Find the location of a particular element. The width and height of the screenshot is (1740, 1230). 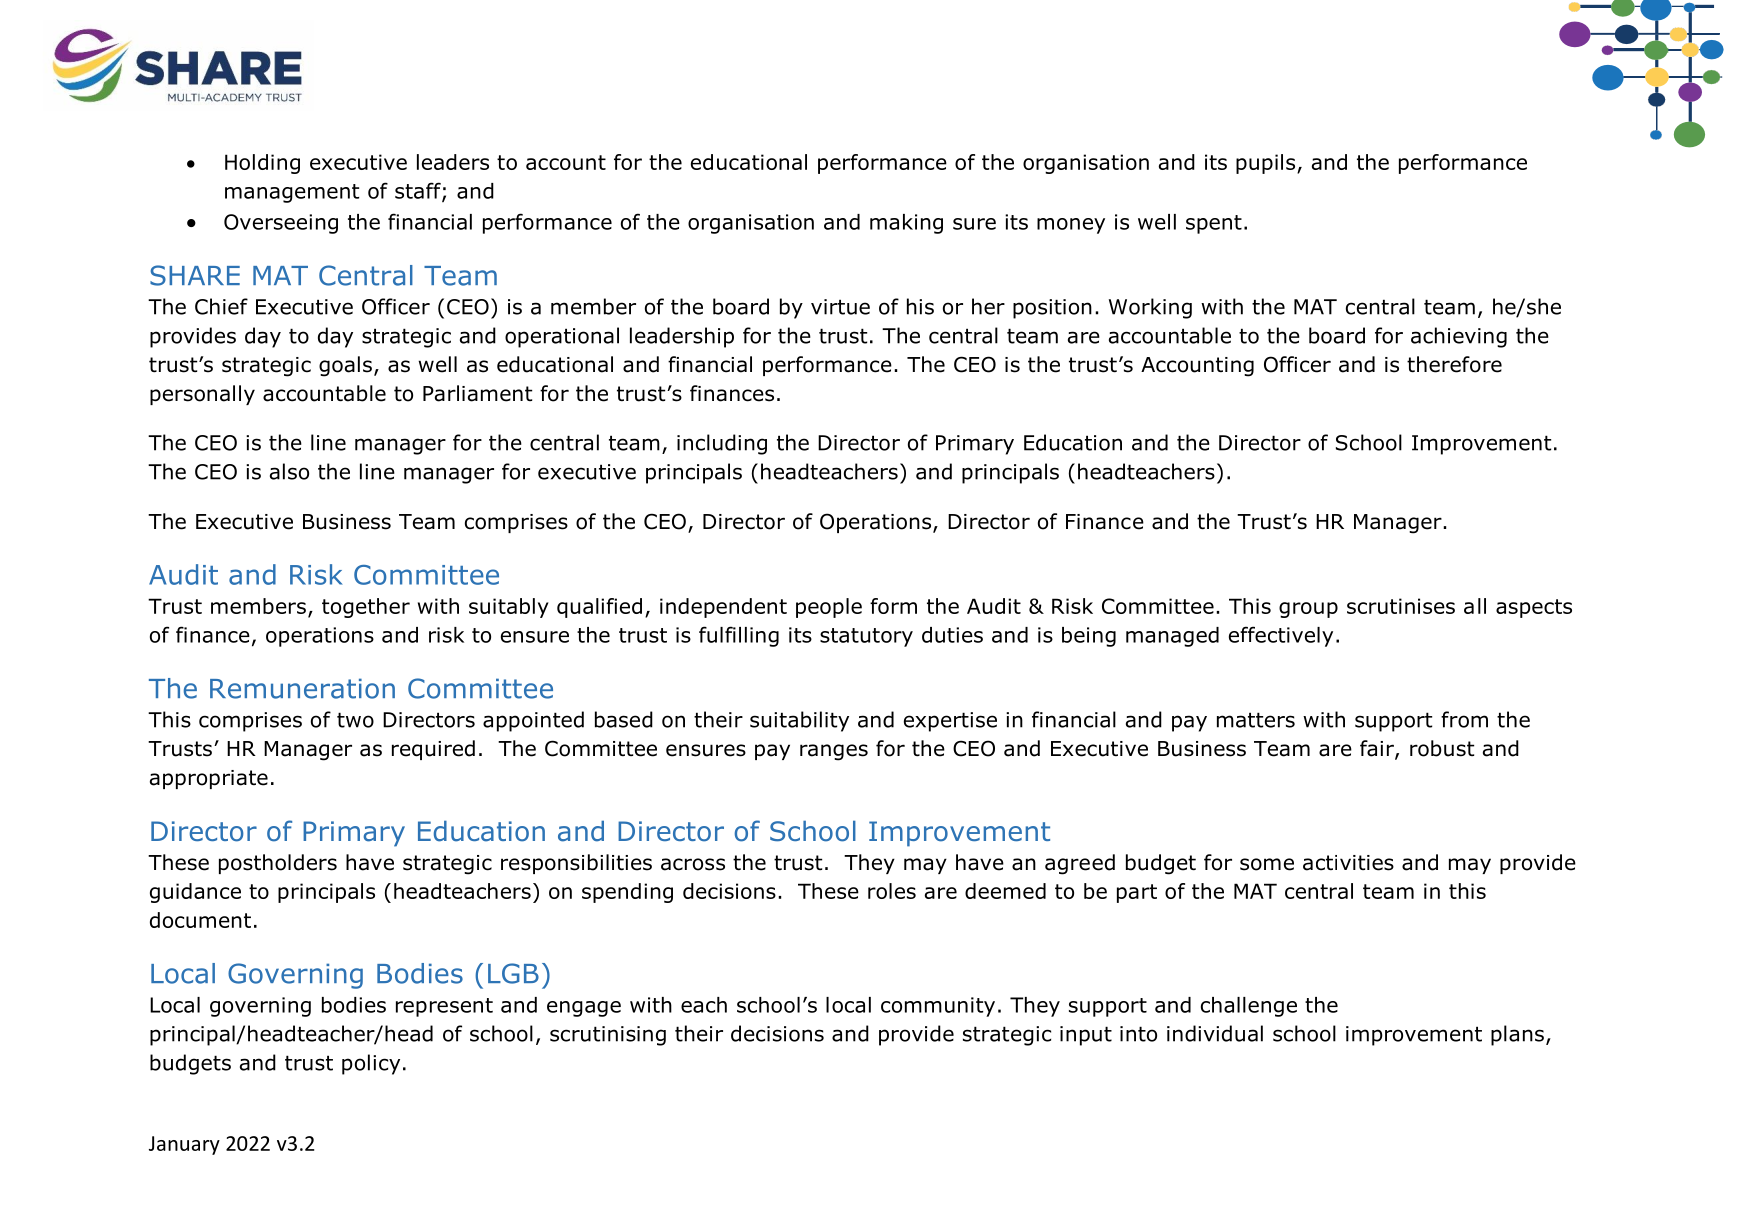

including is located at coordinates (722, 444).
